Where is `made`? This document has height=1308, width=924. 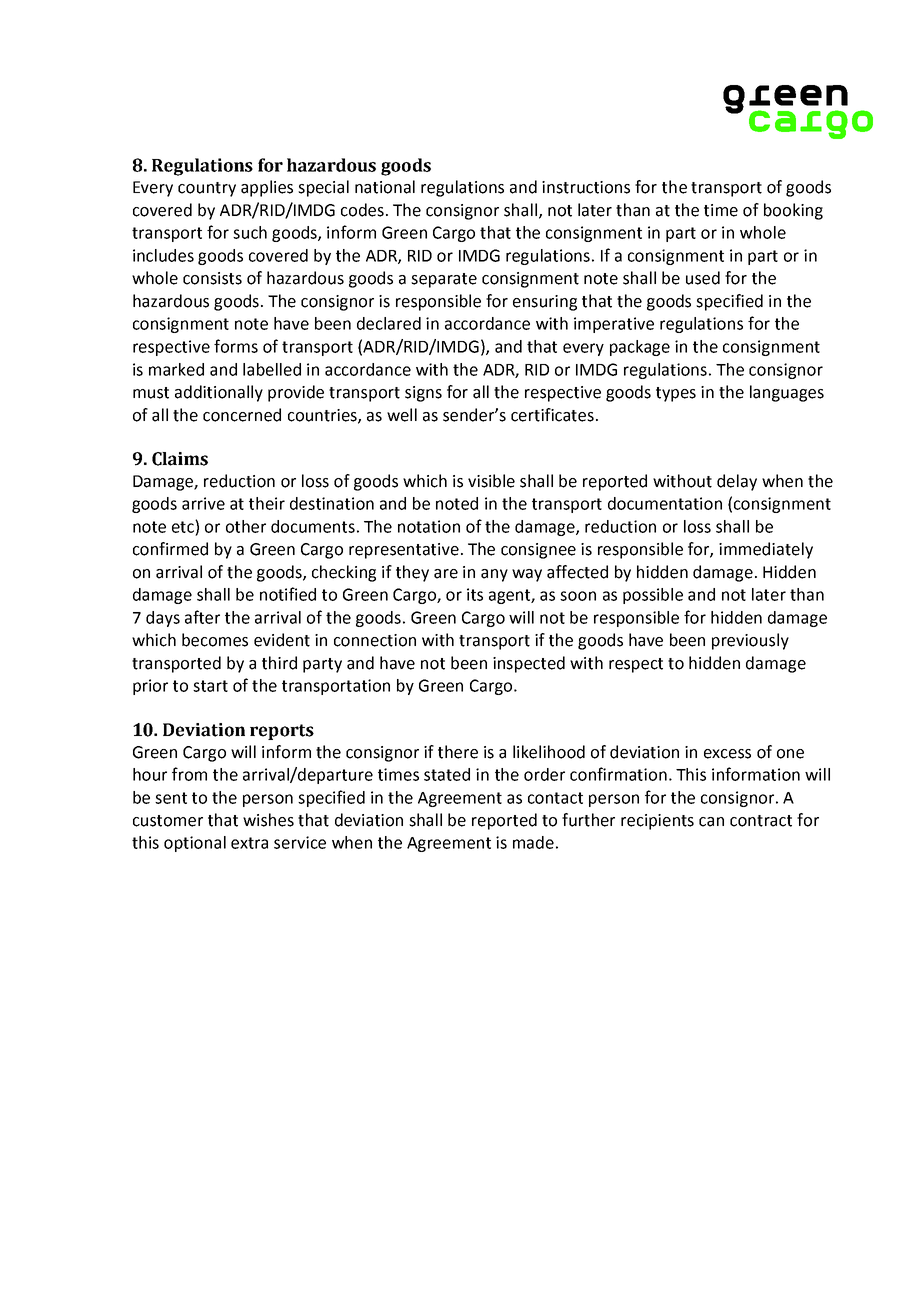
made is located at coordinates (533, 842).
